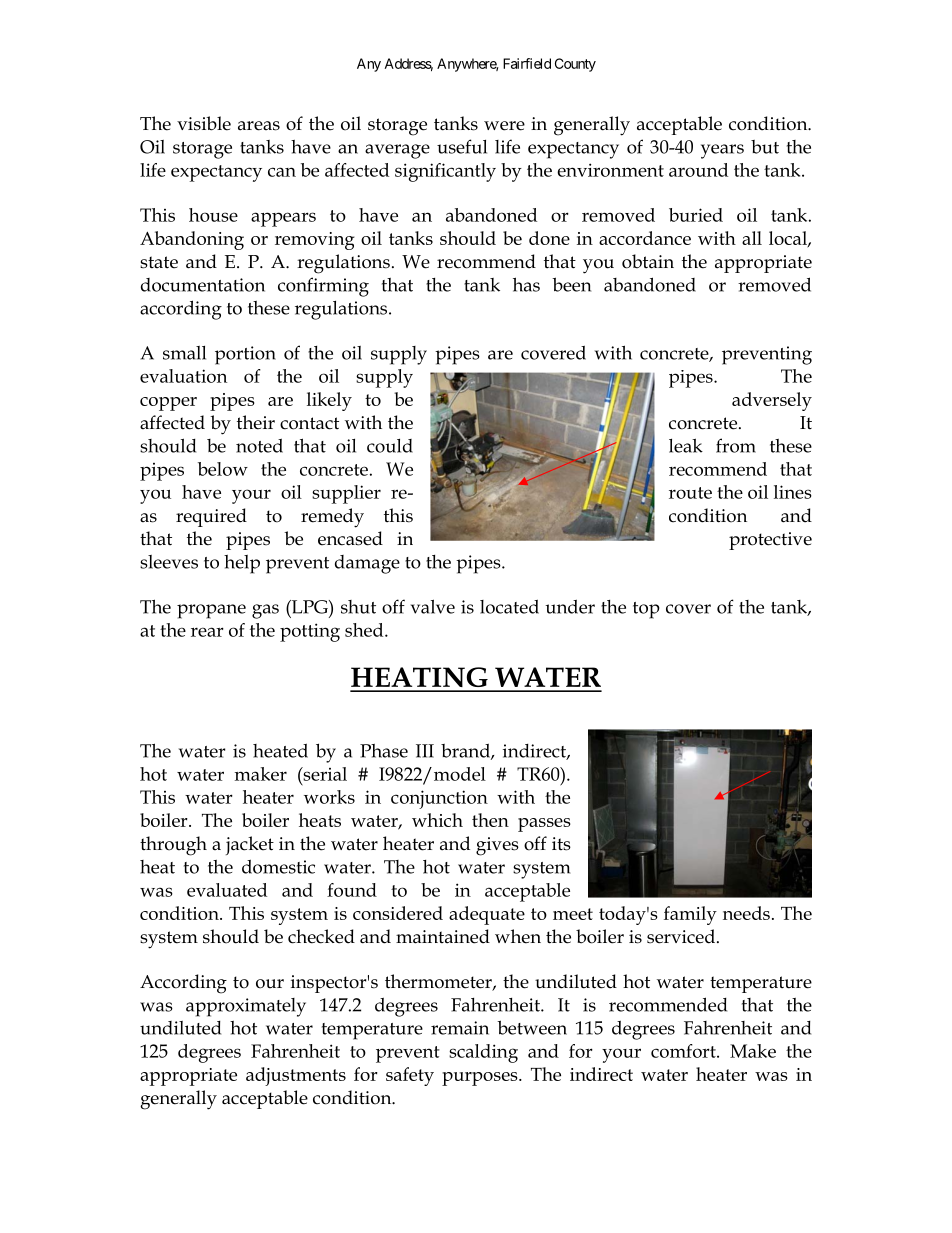 This screenshot has height=1233, width=952. I want to click on were, so click(504, 126).
